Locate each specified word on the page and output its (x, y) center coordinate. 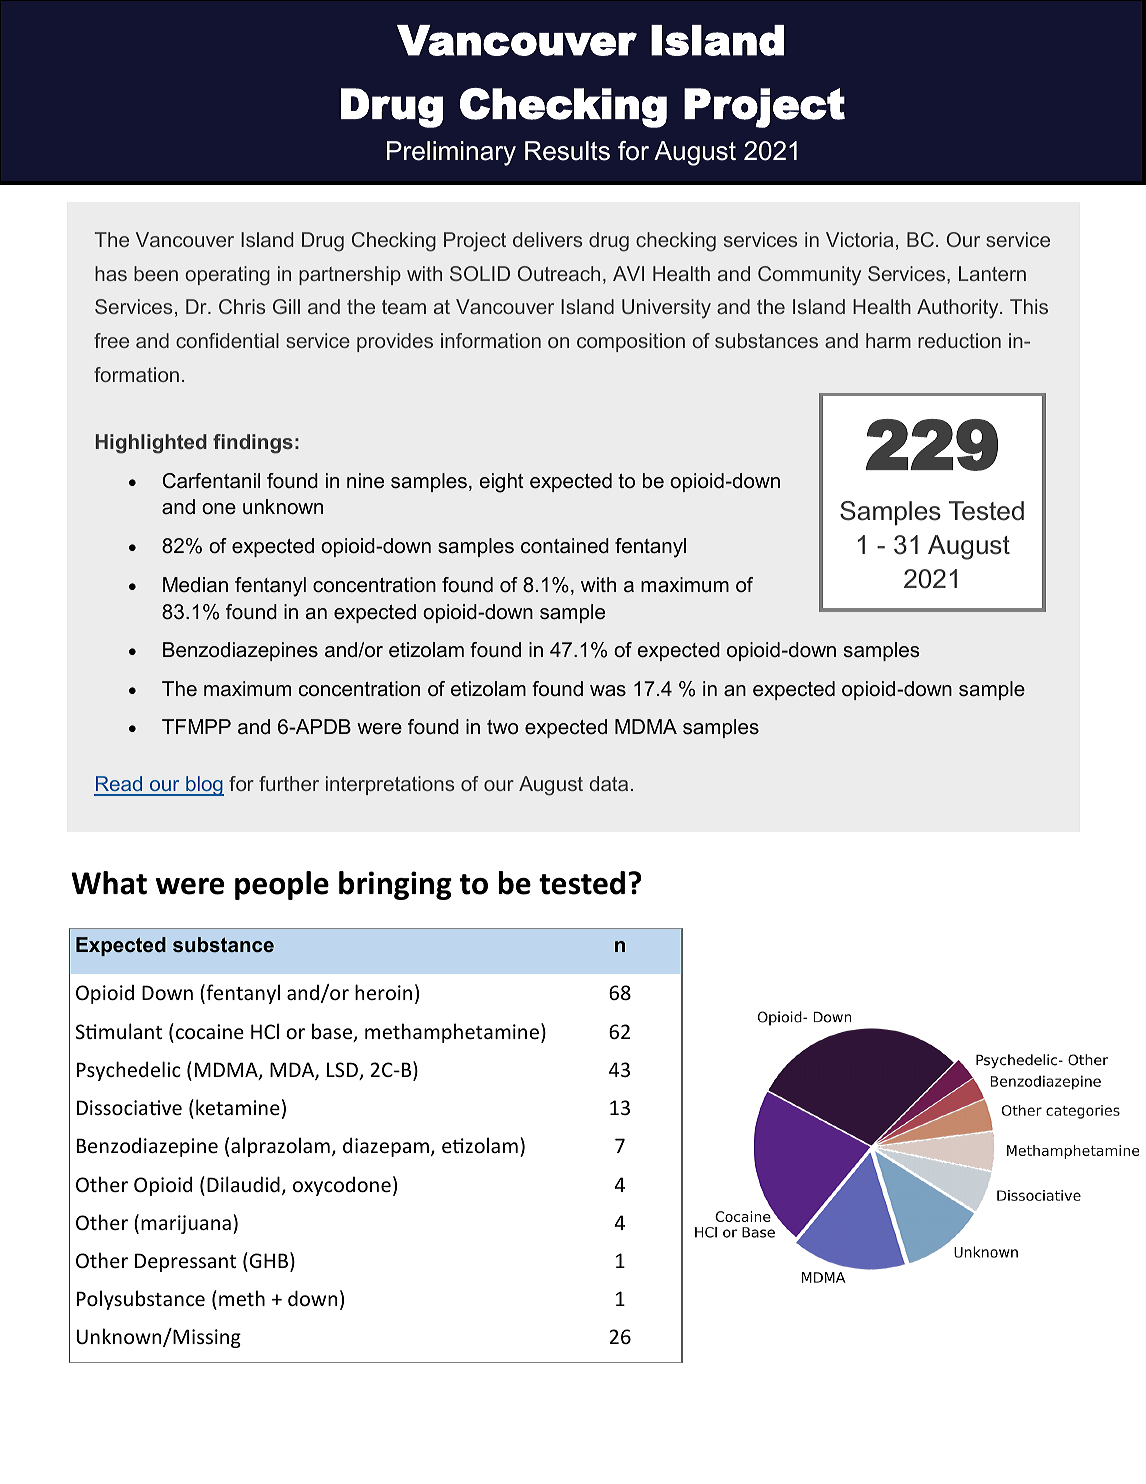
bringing (395, 885)
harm (888, 340)
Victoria (859, 239)
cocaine (210, 1031)
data (609, 783)
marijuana (186, 1224)
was (608, 691)
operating (227, 276)
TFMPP (196, 726)
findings (253, 444)
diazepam (386, 1147)
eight (501, 483)
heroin (383, 992)
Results (567, 151)
